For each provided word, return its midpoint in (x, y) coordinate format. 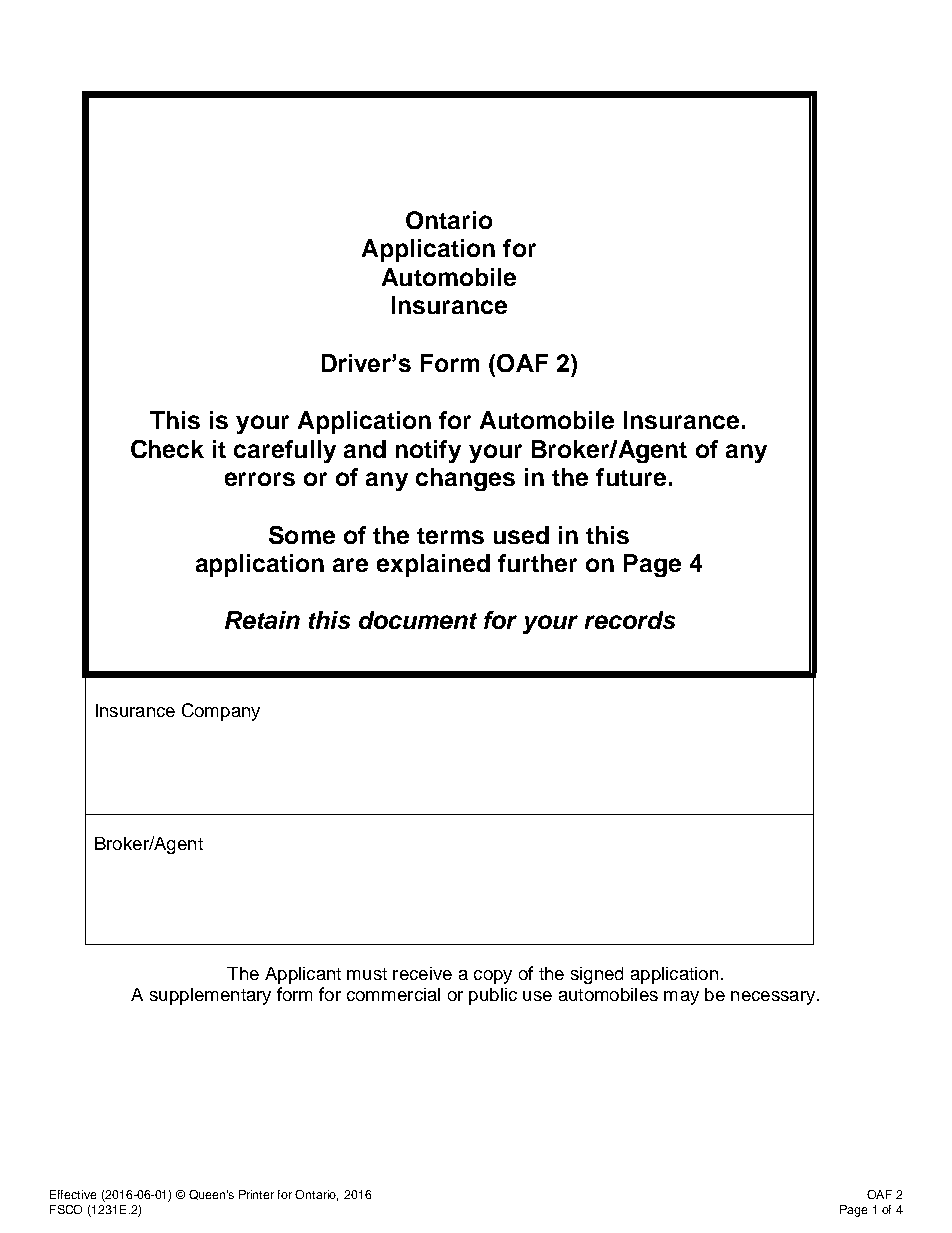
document (418, 620)
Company (221, 712)
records (630, 620)
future (631, 477)
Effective (73, 1194)
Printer (256, 1194)
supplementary (210, 996)
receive (422, 973)
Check (167, 449)
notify (428, 451)
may (681, 998)
